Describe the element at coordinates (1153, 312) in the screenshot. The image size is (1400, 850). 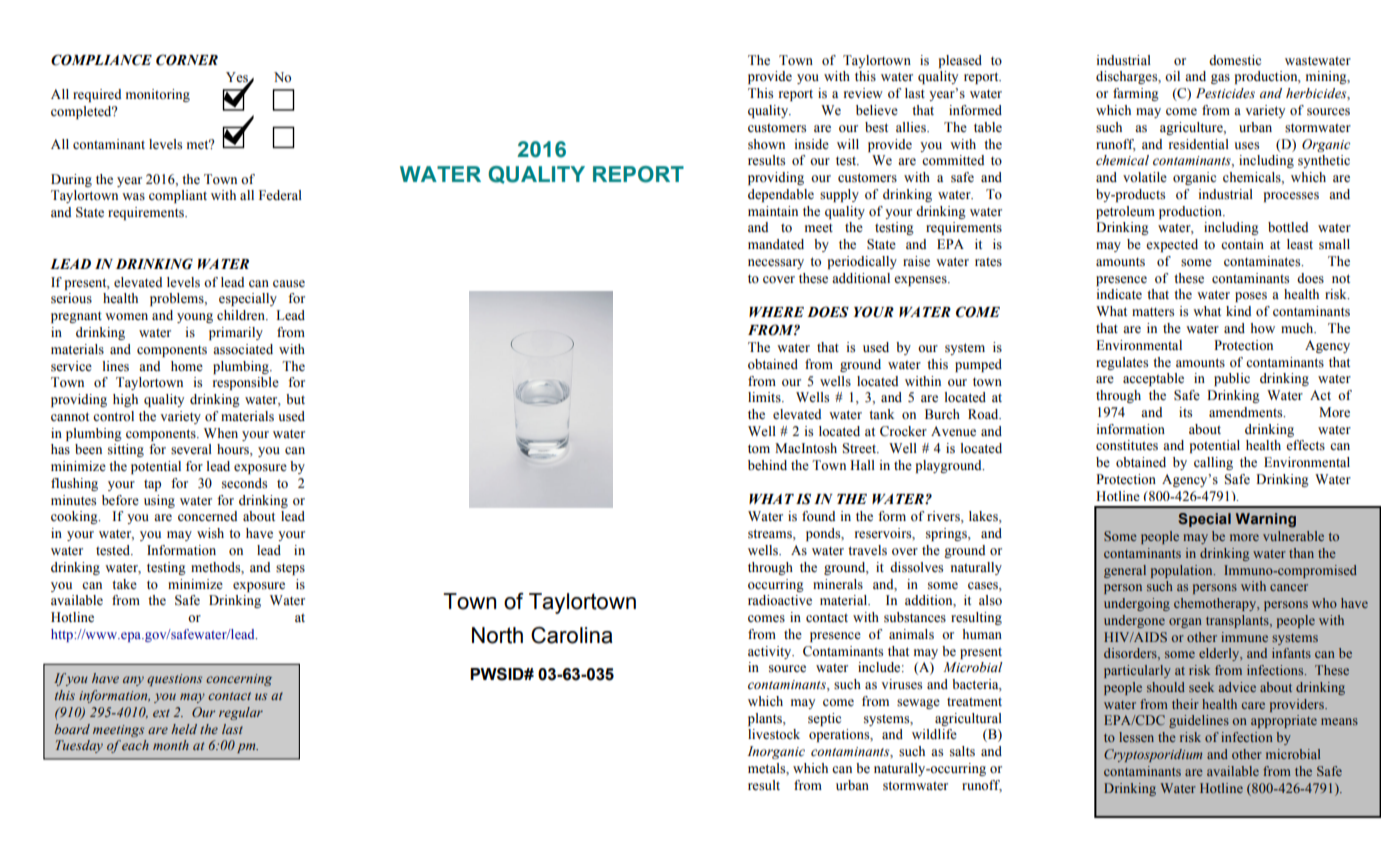
I see `matters` at that location.
